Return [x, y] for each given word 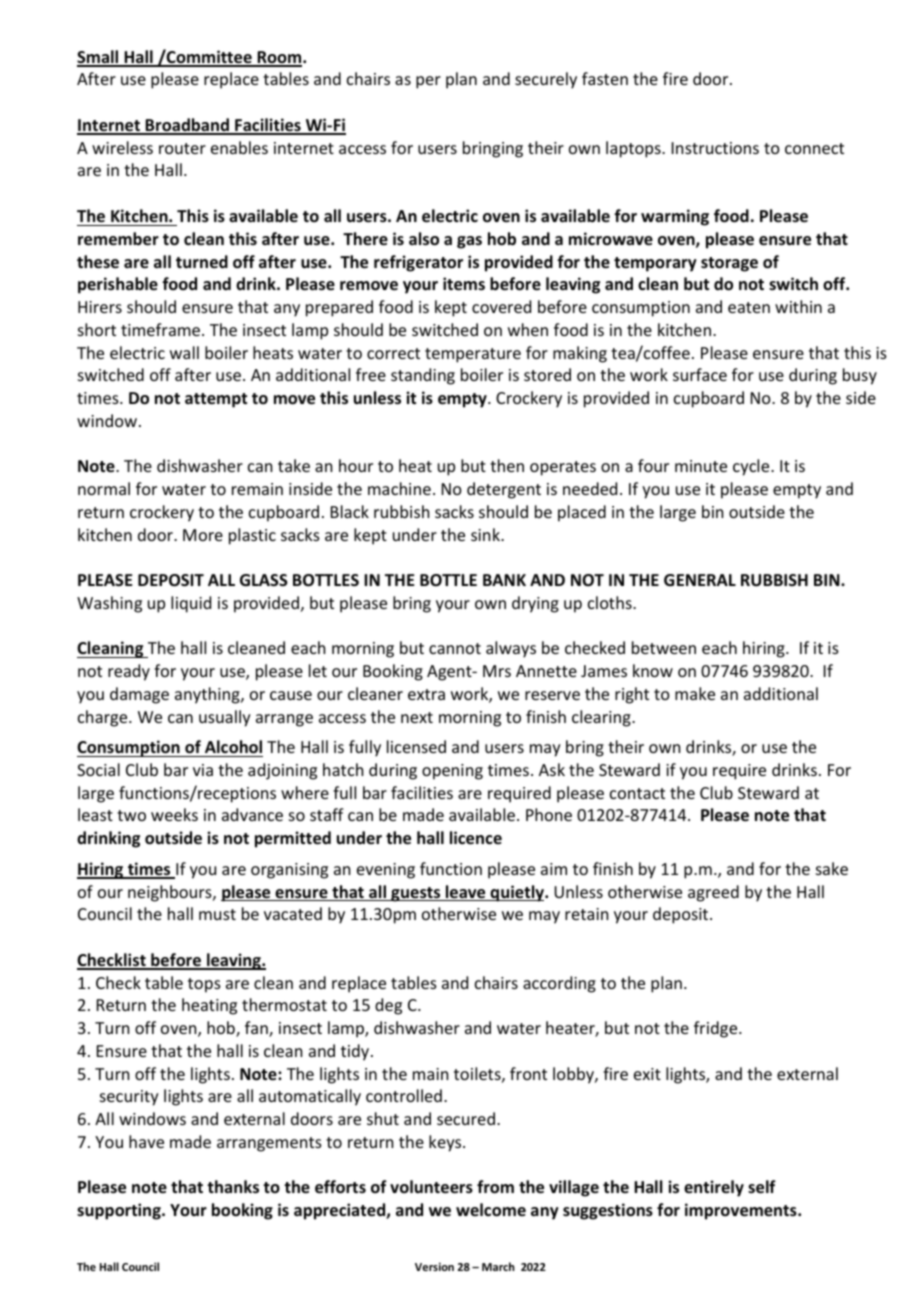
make [695, 693]
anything [208, 695]
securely [546, 80]
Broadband [187, 126]
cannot [455, 648]
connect [814, 148]
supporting [120, 1211]
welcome [491, 1210]
